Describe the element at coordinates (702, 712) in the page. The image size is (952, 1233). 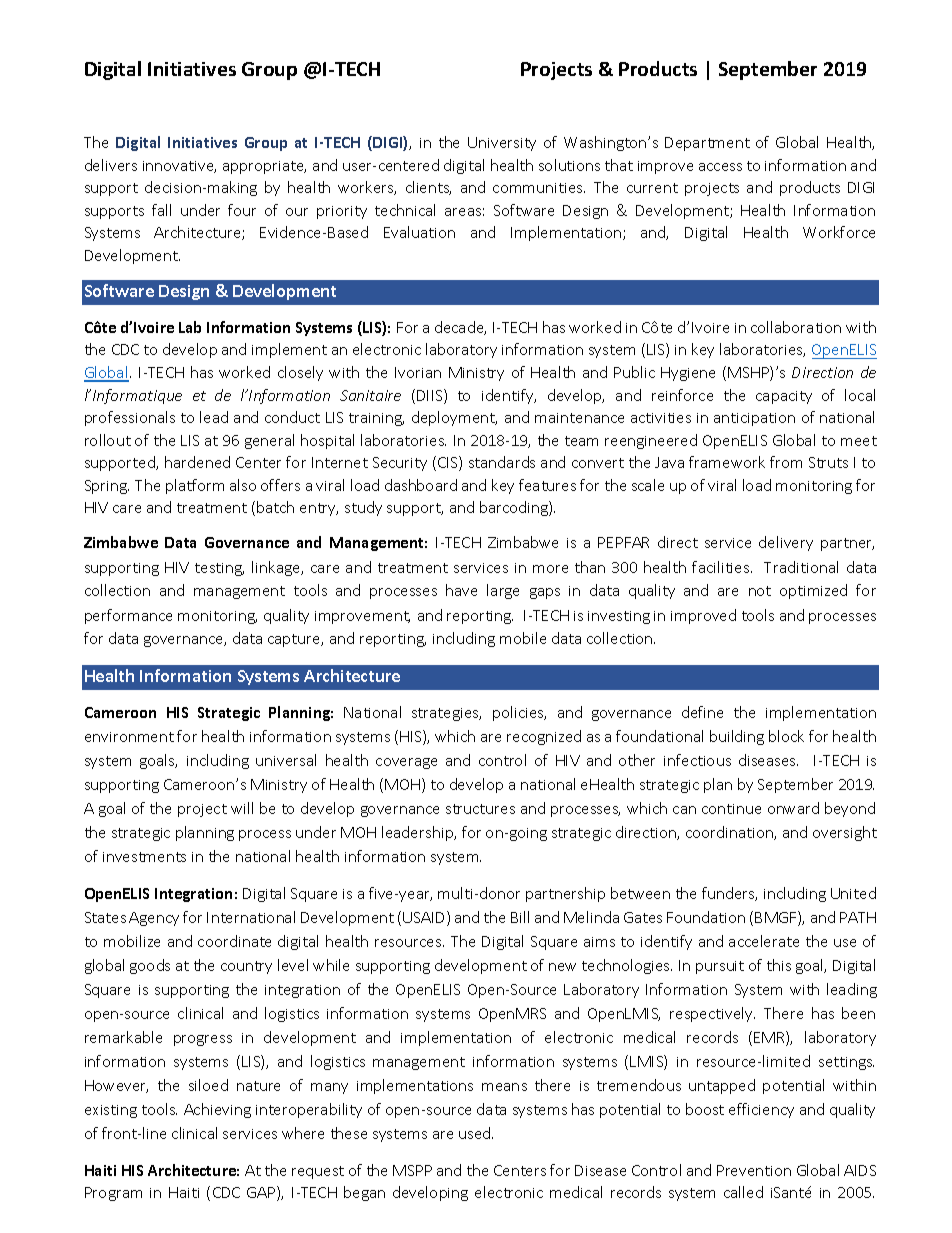
I see `define` at that location.
